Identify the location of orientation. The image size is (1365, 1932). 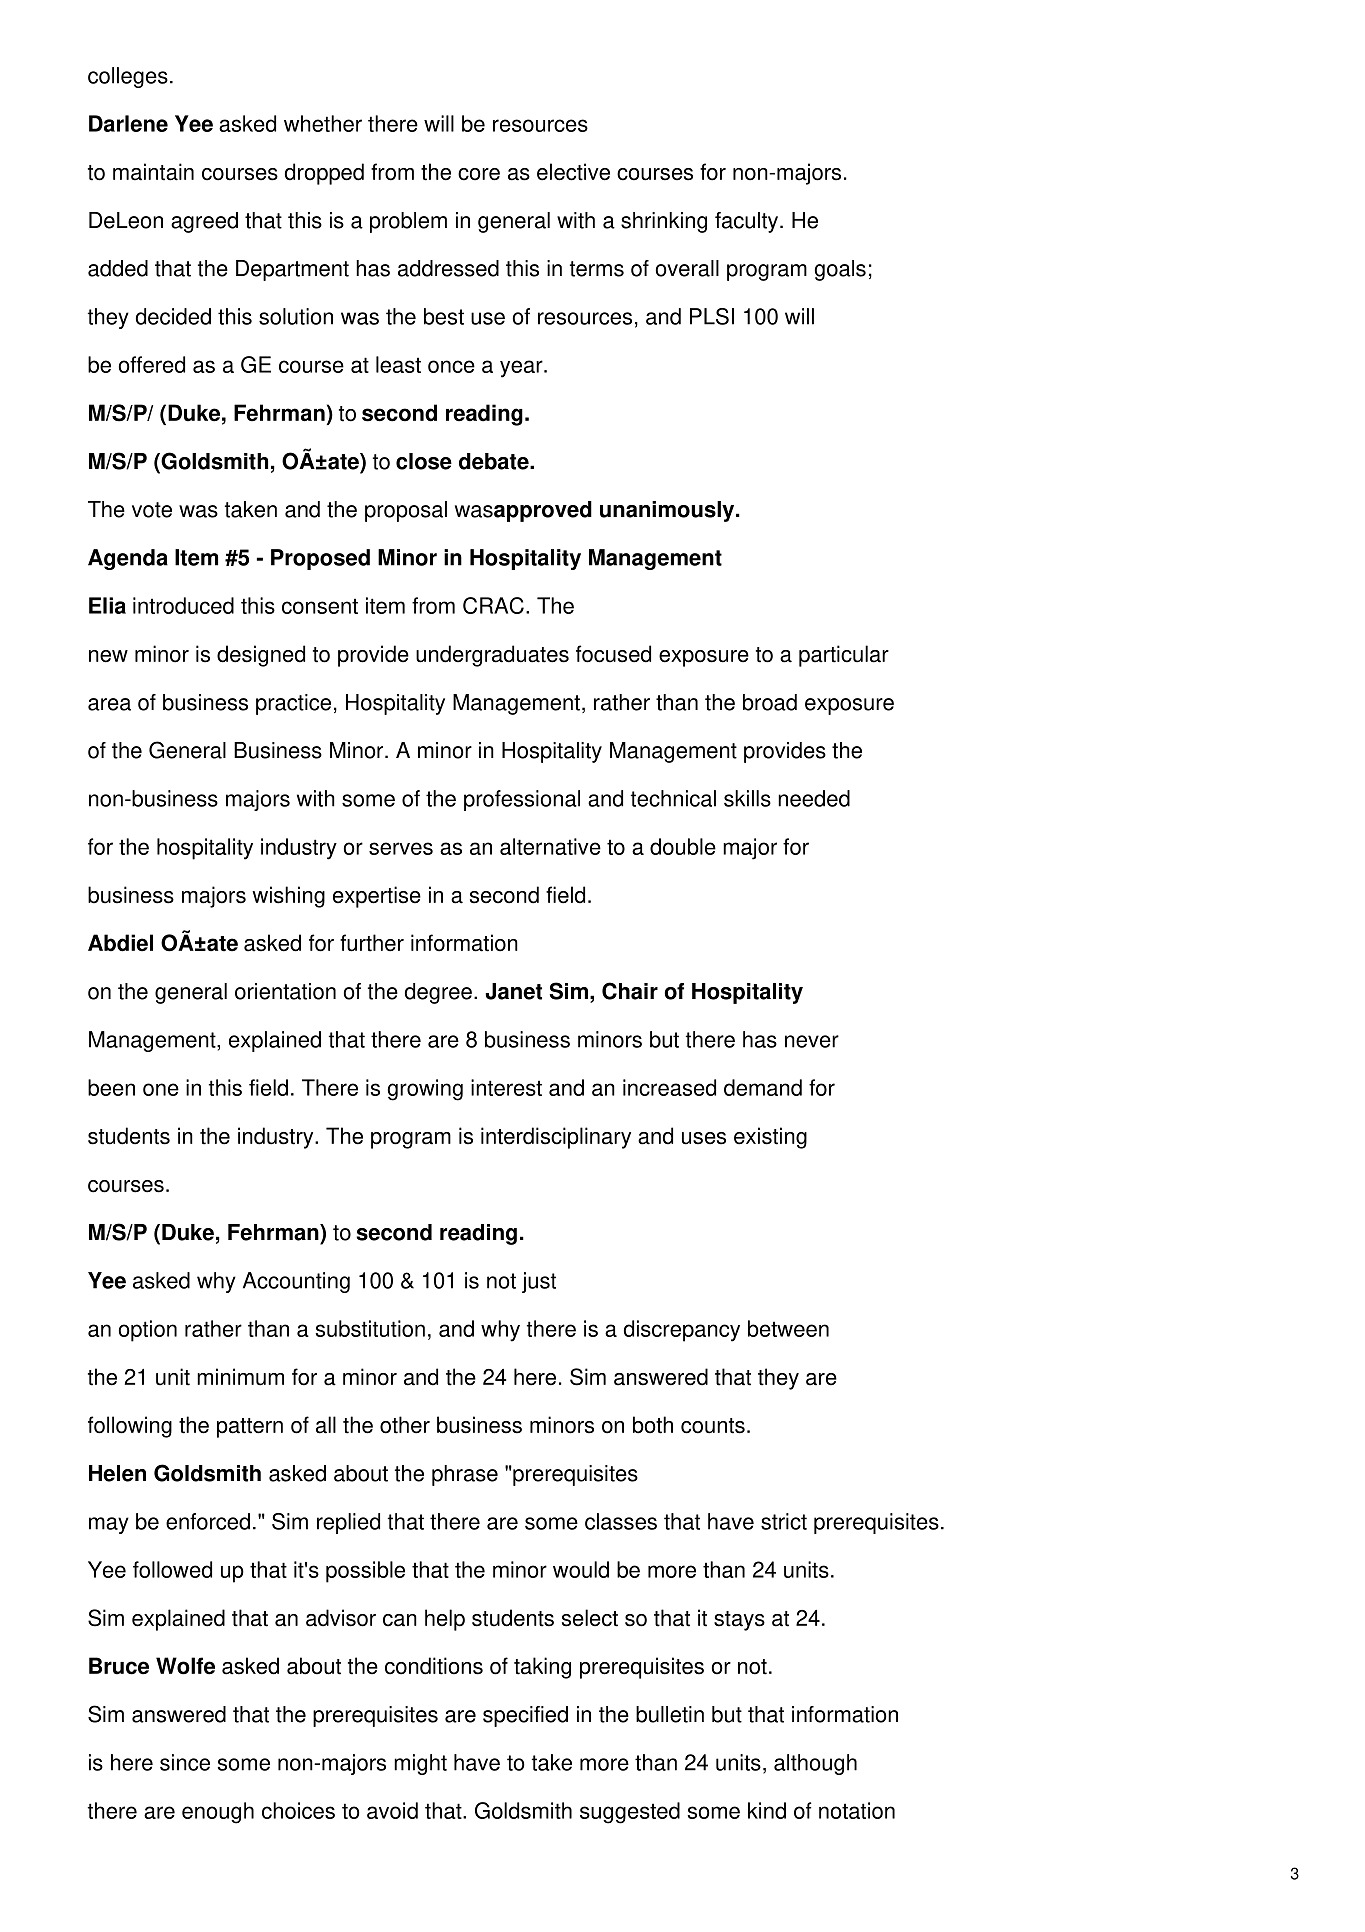
(285, 991).
